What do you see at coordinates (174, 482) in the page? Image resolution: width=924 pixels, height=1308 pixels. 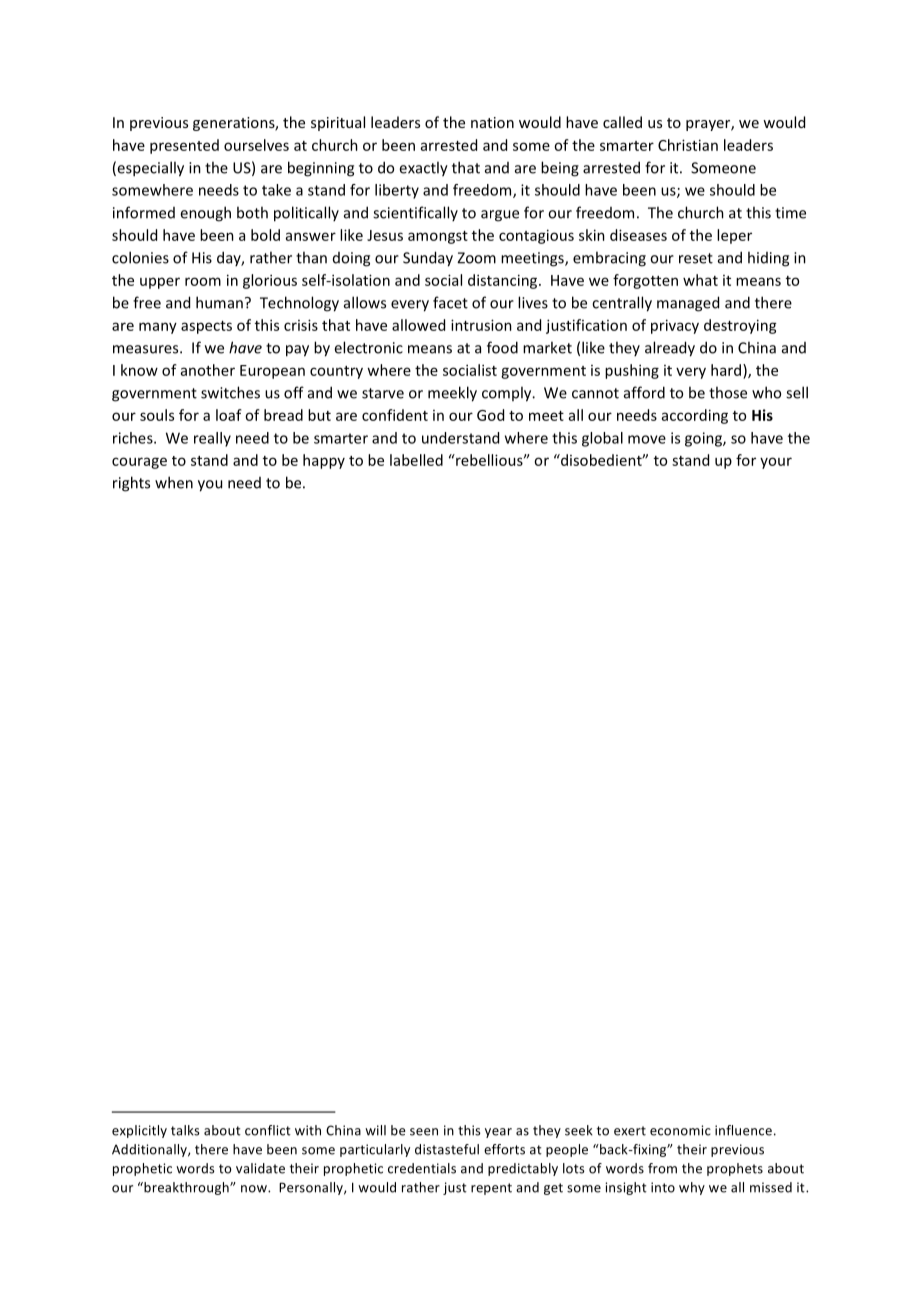 I see `when` at bounding box center [174, 482].
